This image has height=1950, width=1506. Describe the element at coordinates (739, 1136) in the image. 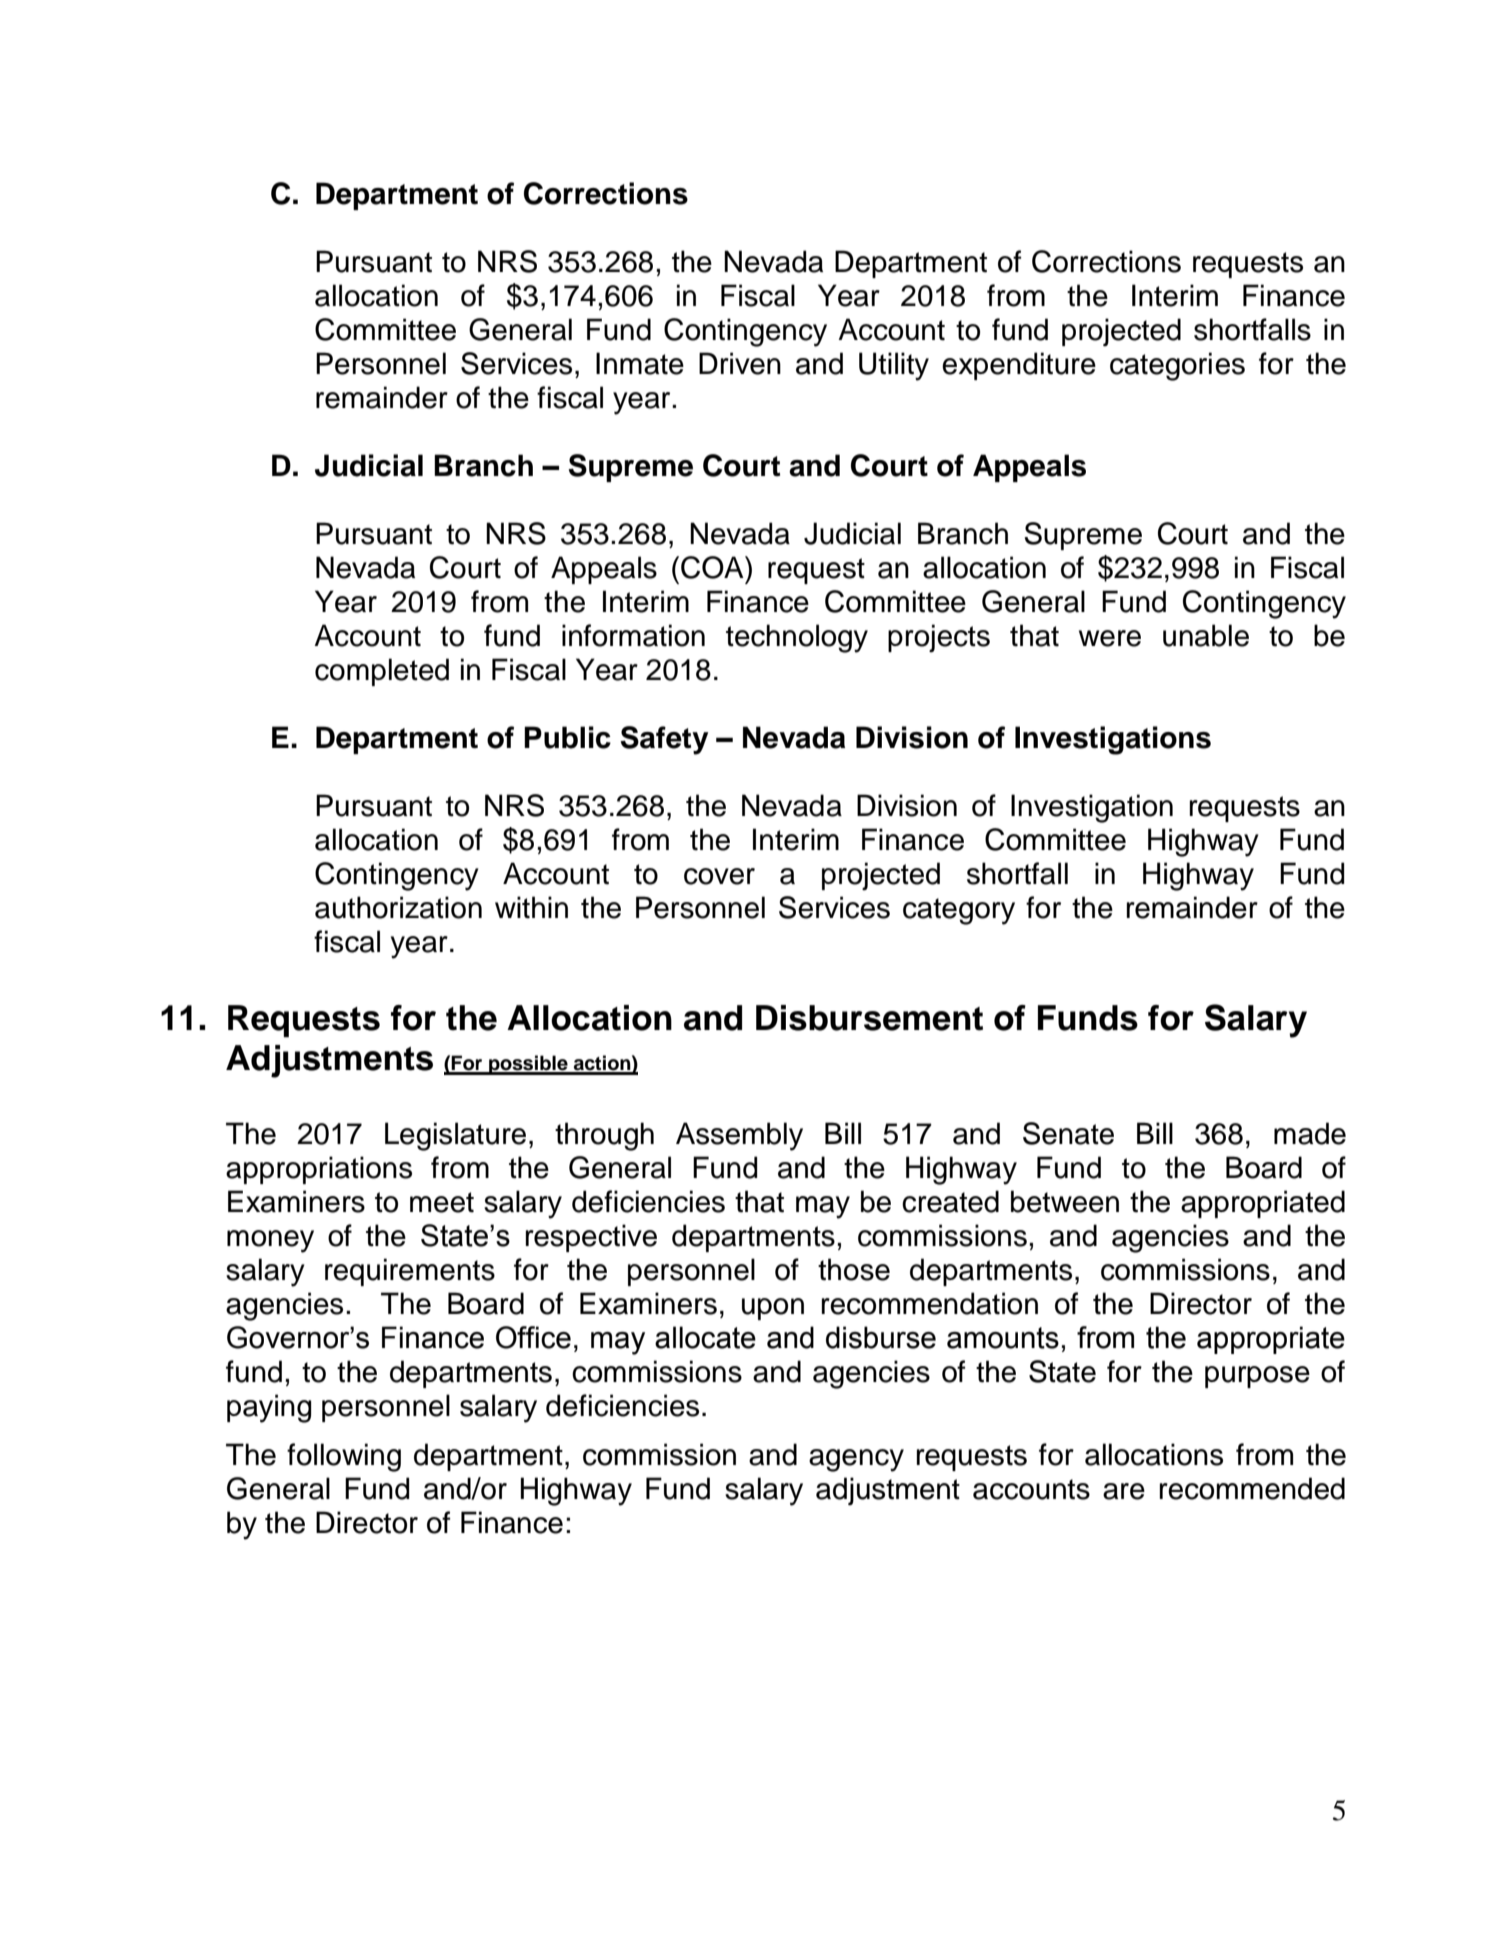

I see `Assembly` at that location.
